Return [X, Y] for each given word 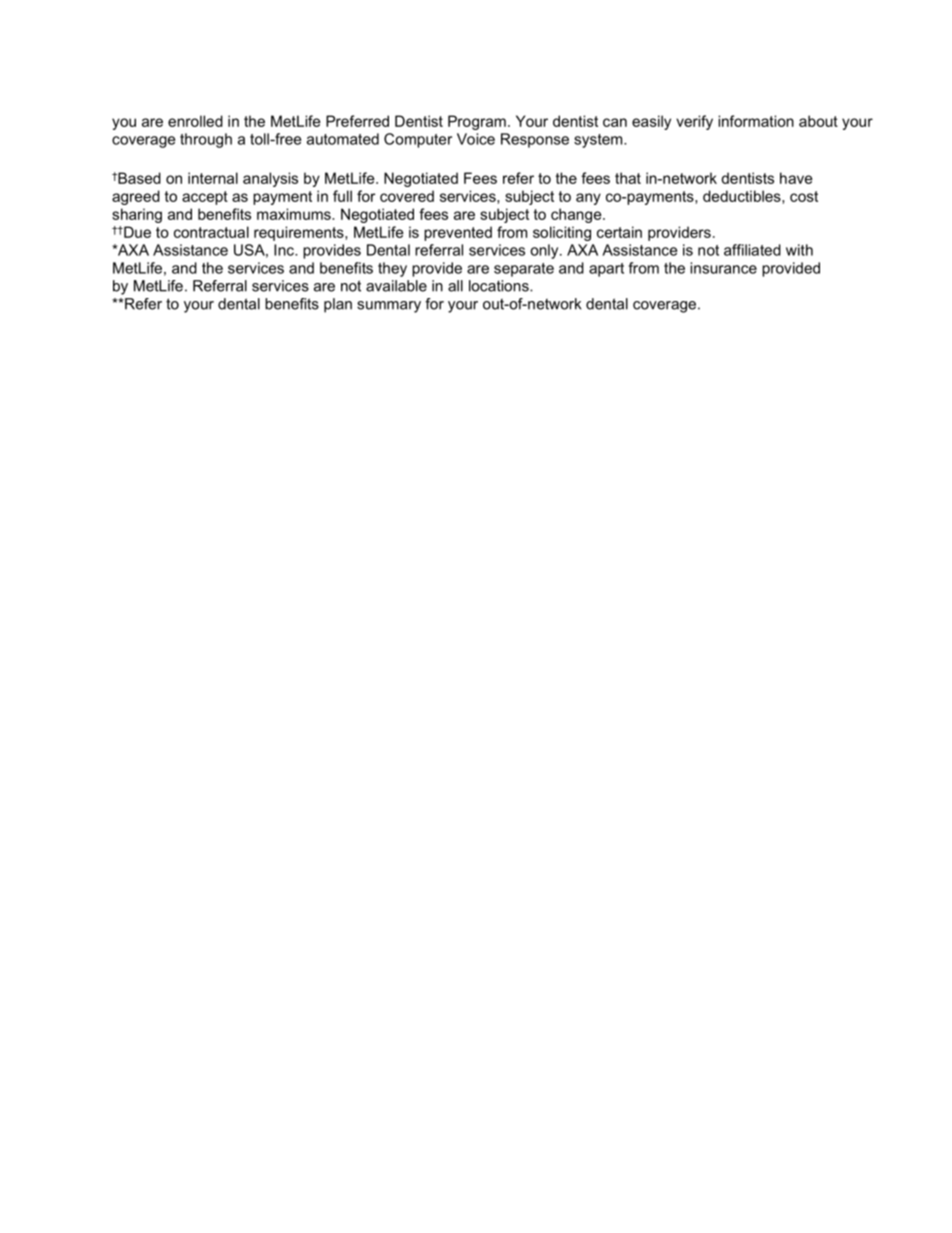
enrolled [195, 121]
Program [477, 122]
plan [338, 305]
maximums [295, 214]
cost [804, 196]
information [756, 121]
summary [389, 307]
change [577, 215]
